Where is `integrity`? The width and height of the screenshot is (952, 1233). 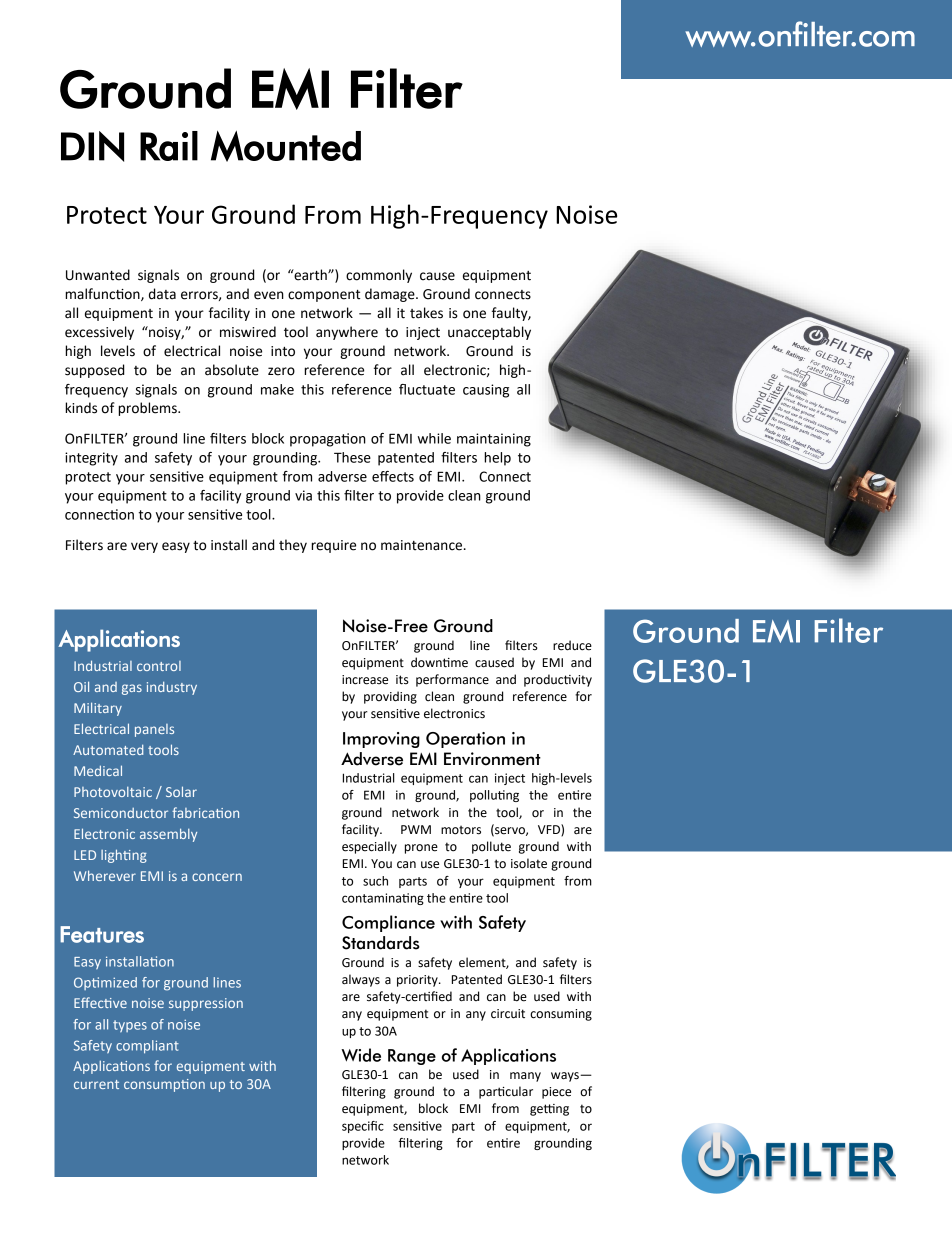
integrity is located at coordinates (91, 459).
